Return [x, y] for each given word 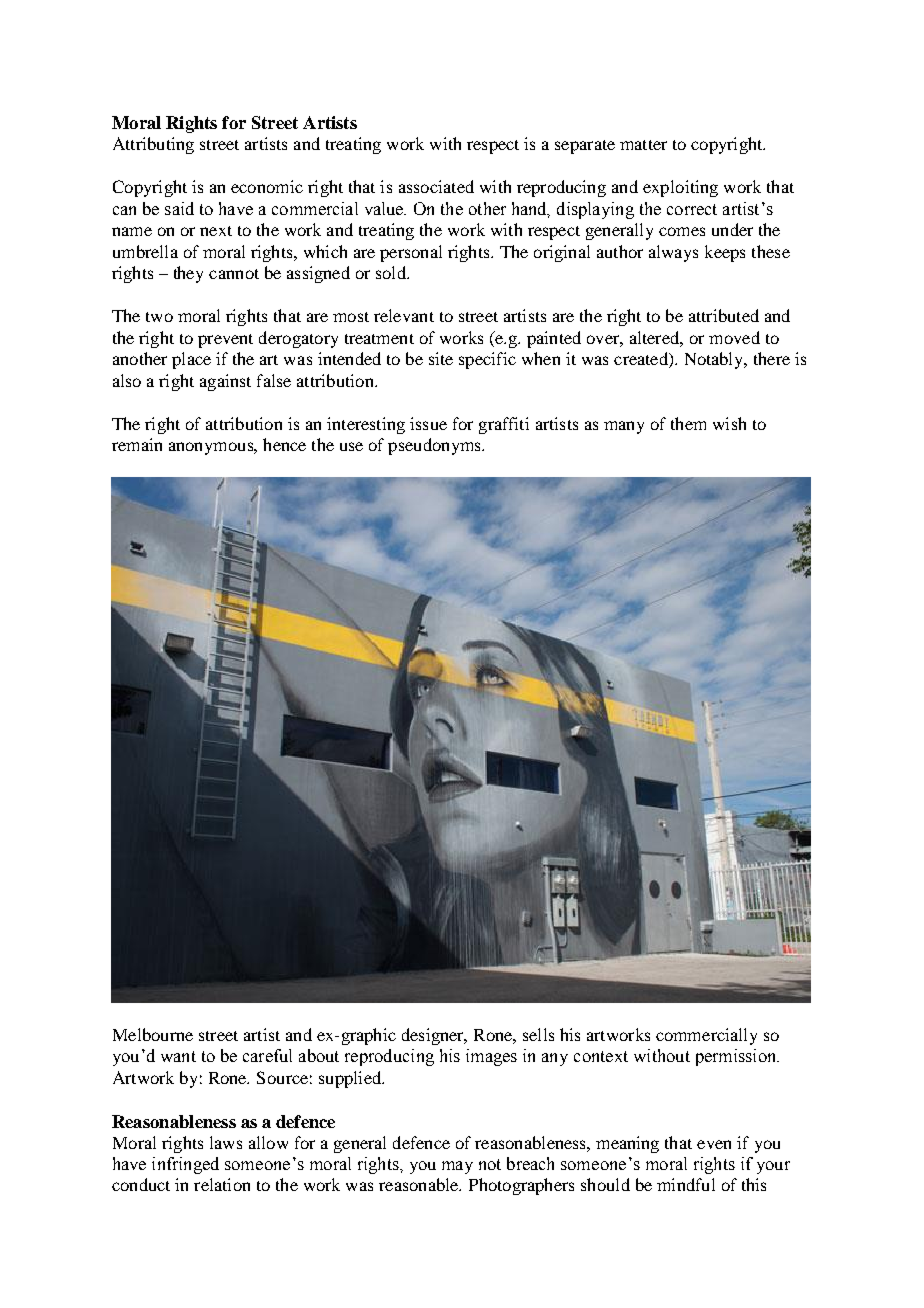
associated [436, 186]
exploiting [680, 188]
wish [729, 423]
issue [428, 423]
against [225, 382]
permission [737, 1057]
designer [434, 1036]
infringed [185, 1165]
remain [137, 444]
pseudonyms [435, 446]
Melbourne [153, 1034]
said [179, 208]
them [688, 423]
